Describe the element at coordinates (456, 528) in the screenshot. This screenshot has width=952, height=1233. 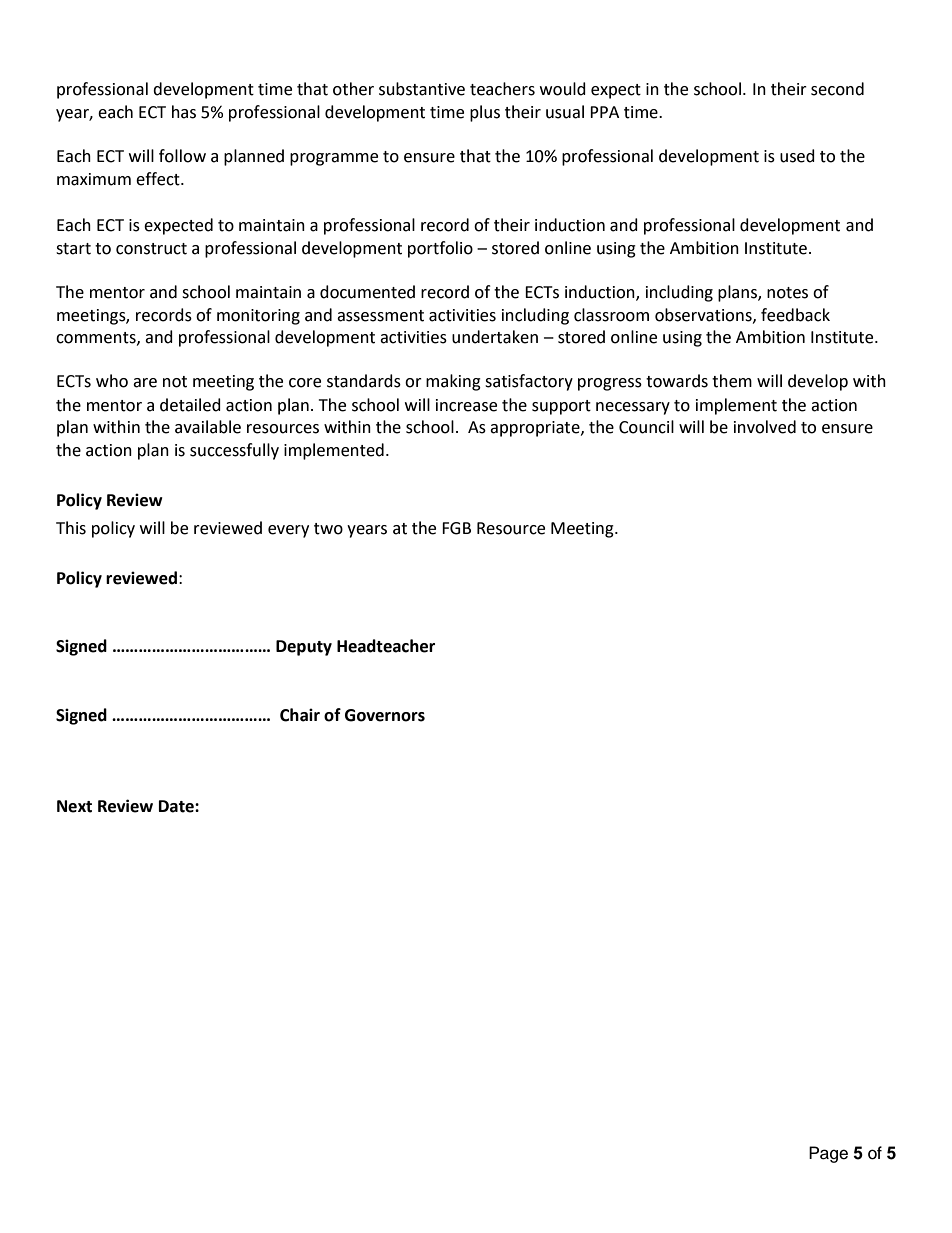
I see `FGB` at that location.
